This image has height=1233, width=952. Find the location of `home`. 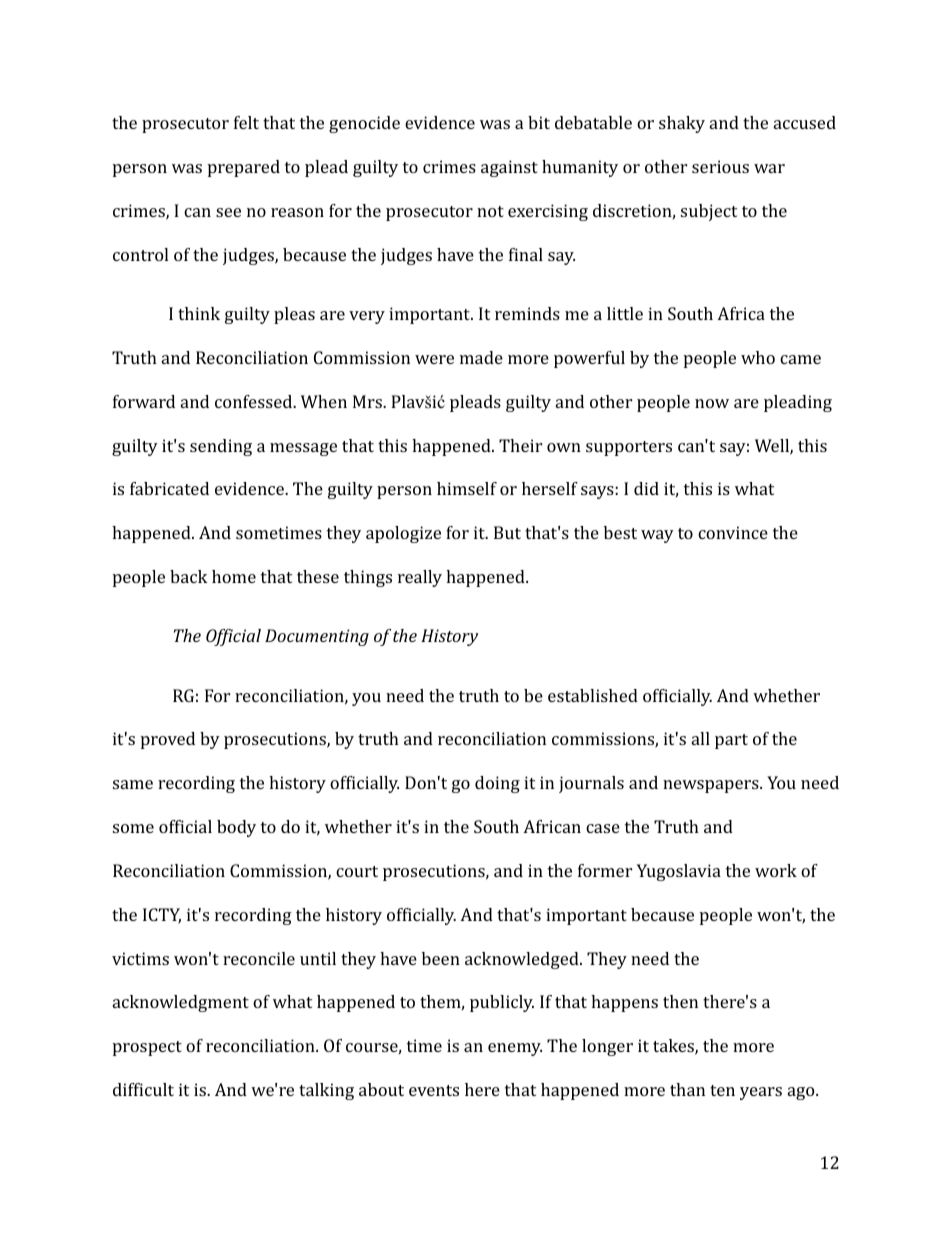

home is located at coordinates (234, 576).
